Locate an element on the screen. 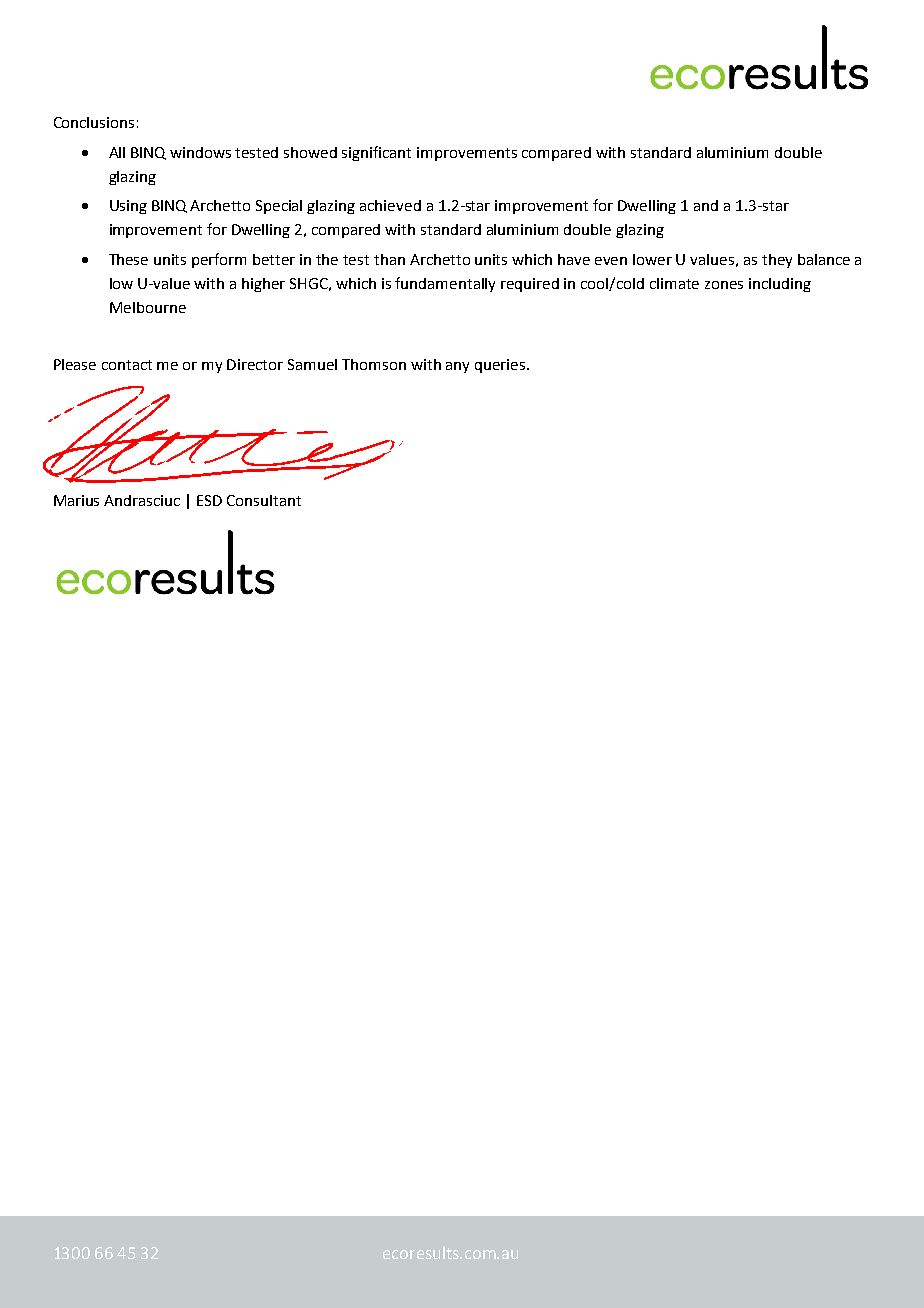 Image resolution: width=924 pixels, height=1308 pixels. they is located at coordinates (777, 261).
